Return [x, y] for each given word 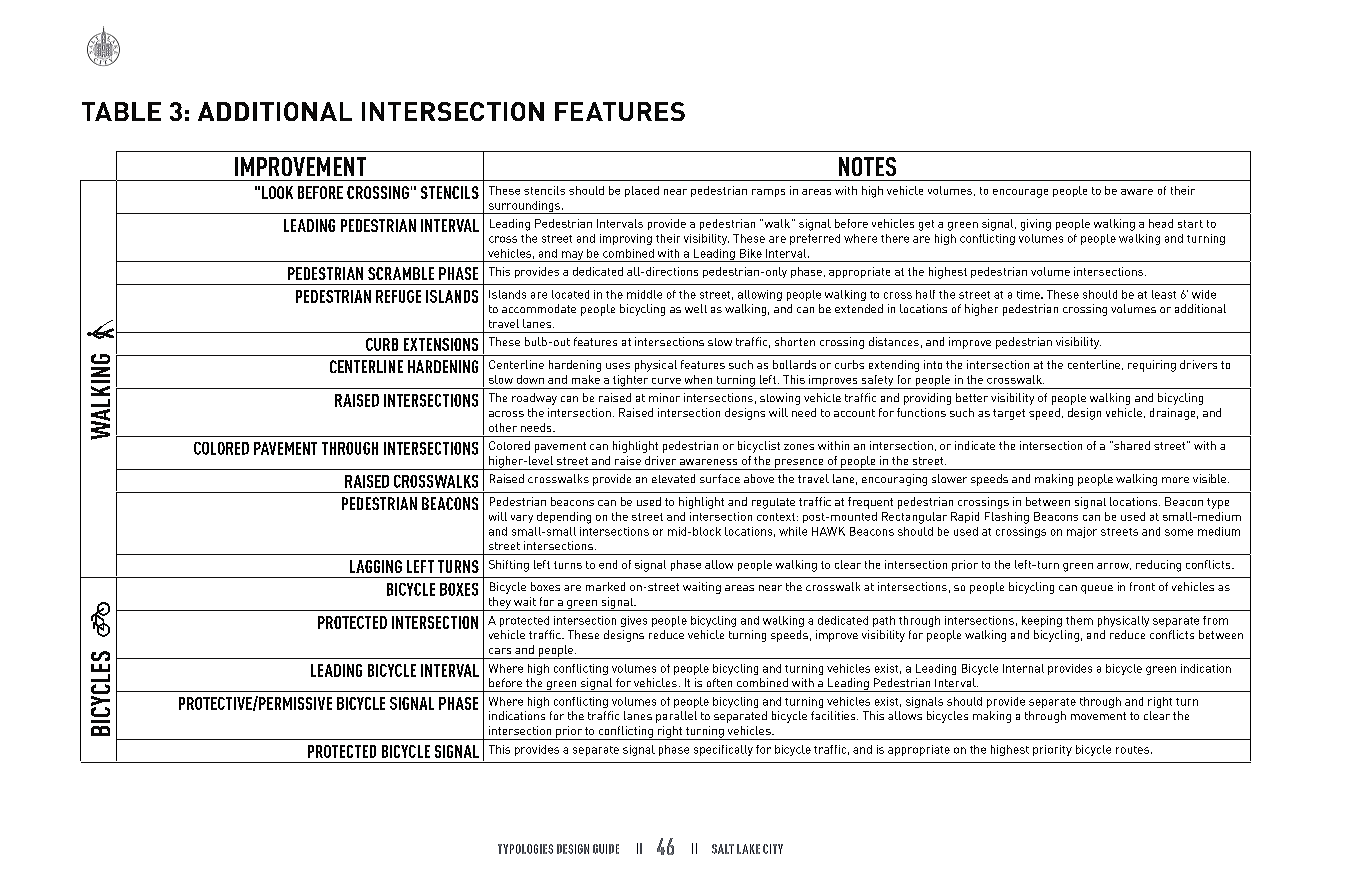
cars [500, 651]
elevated [673, 478]
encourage [1020, 193]
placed [642, 191]
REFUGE [398, 296]
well [696, 308]
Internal [1023, 668]
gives [634, 621]
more [1175, 480]
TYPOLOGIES [525, 849]
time [1029, 294]
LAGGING [376, 566]
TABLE [121, 111]
